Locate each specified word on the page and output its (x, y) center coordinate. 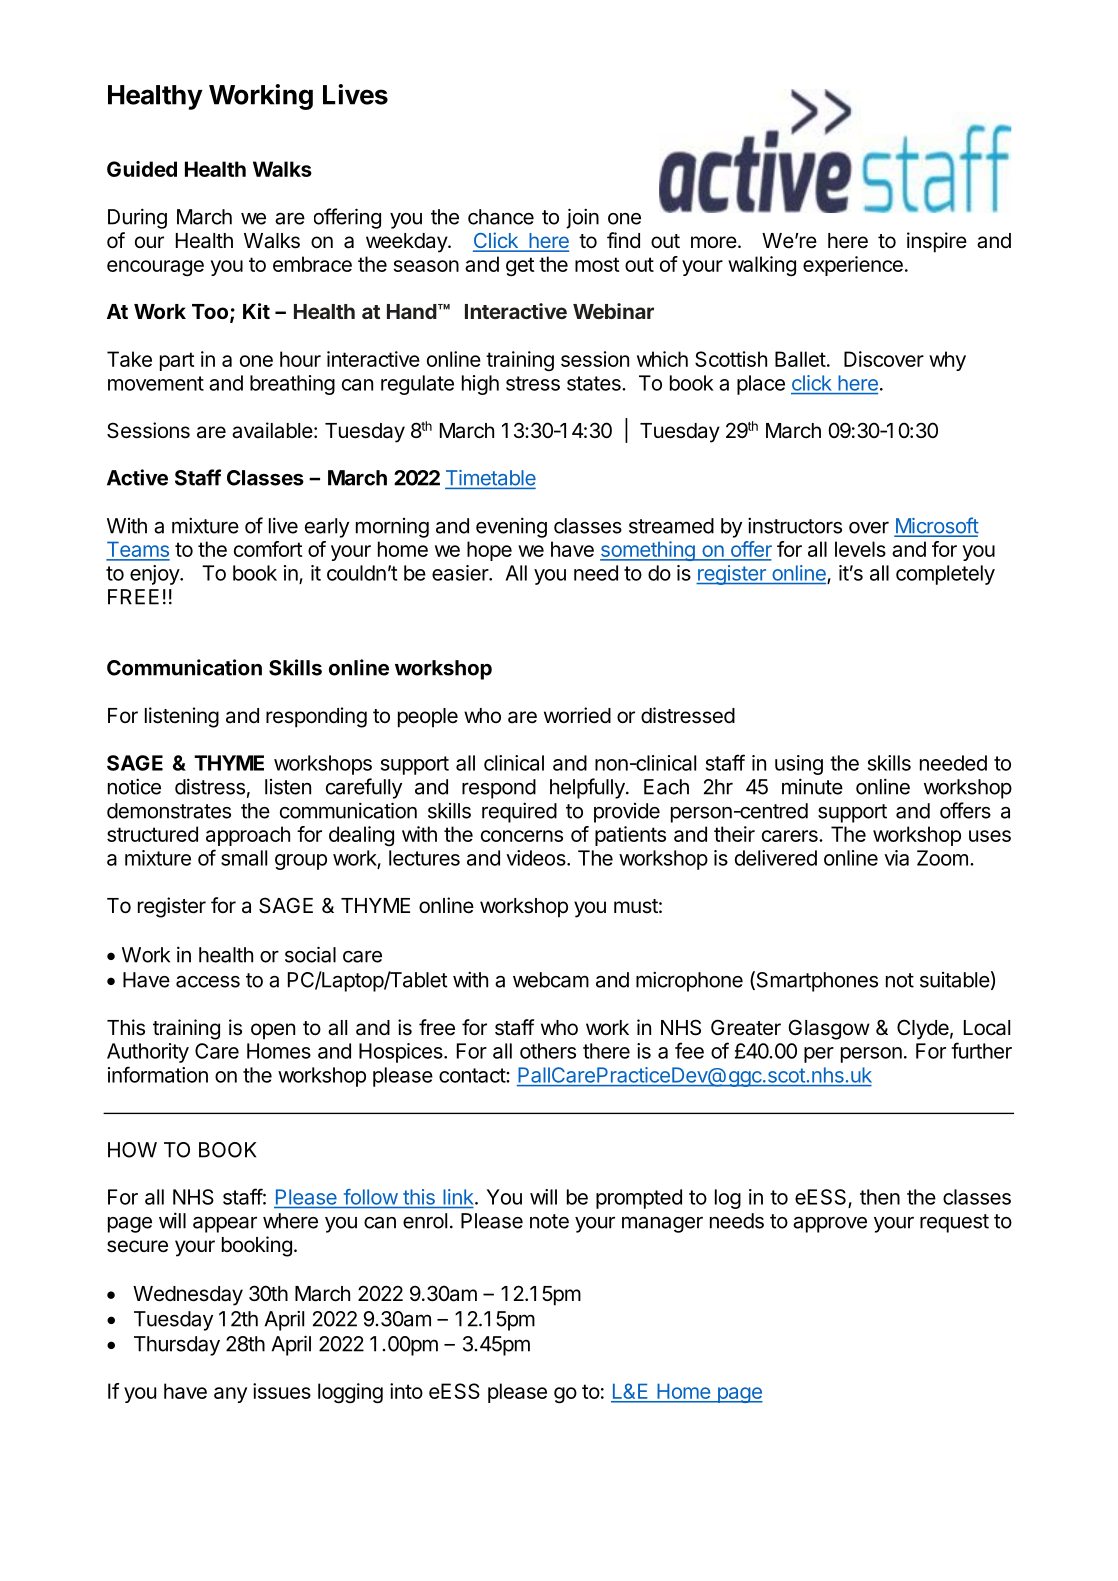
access (208, 982)
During (137, 218)
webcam (551, 980)
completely (945, 575)
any (230, 1395)
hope (489, 551)
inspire (937, 242)
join (582, 218)
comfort (268, 549)
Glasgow (829, 1029)
